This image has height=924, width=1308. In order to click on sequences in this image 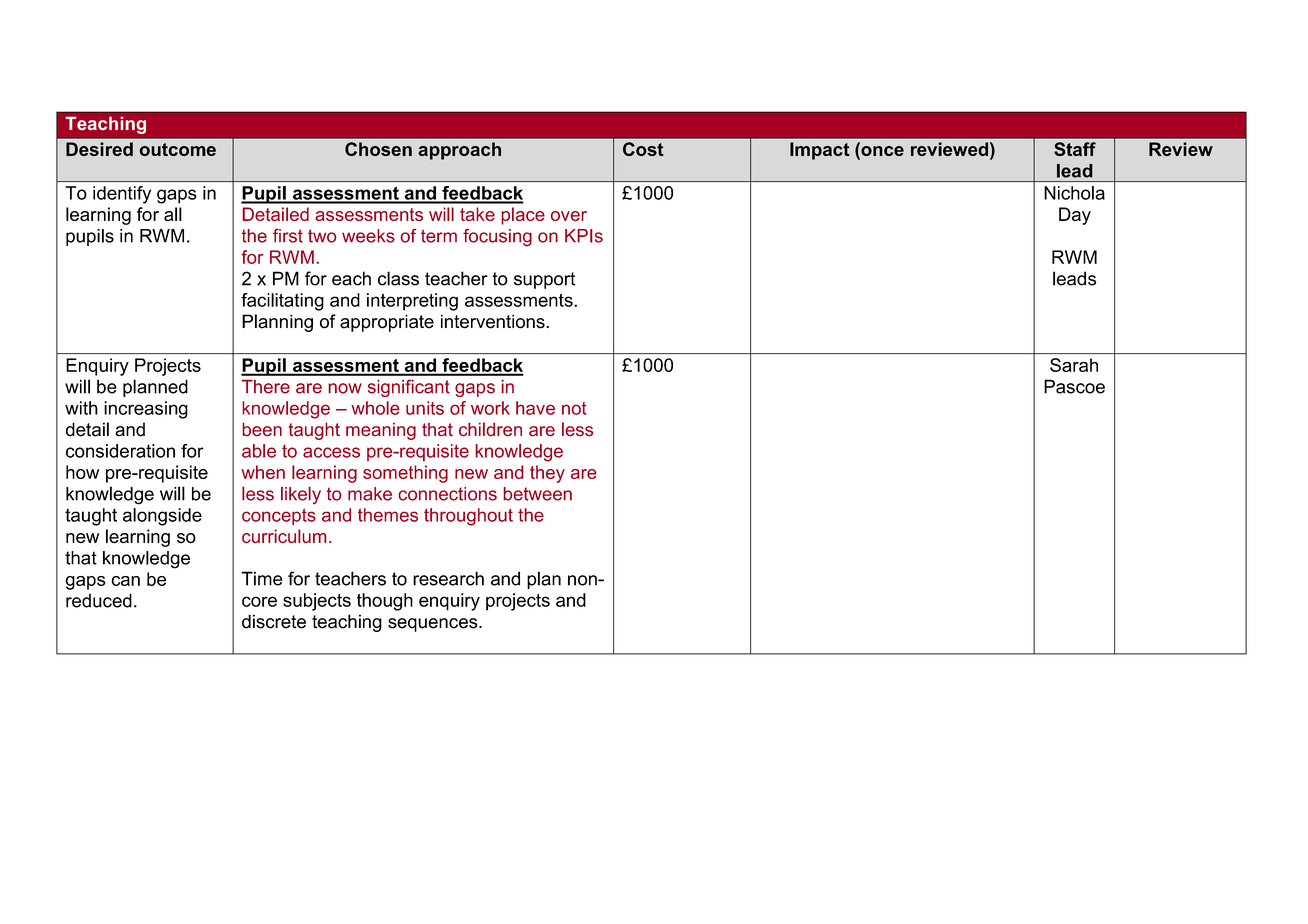, I will do `click(434, 625)`.
